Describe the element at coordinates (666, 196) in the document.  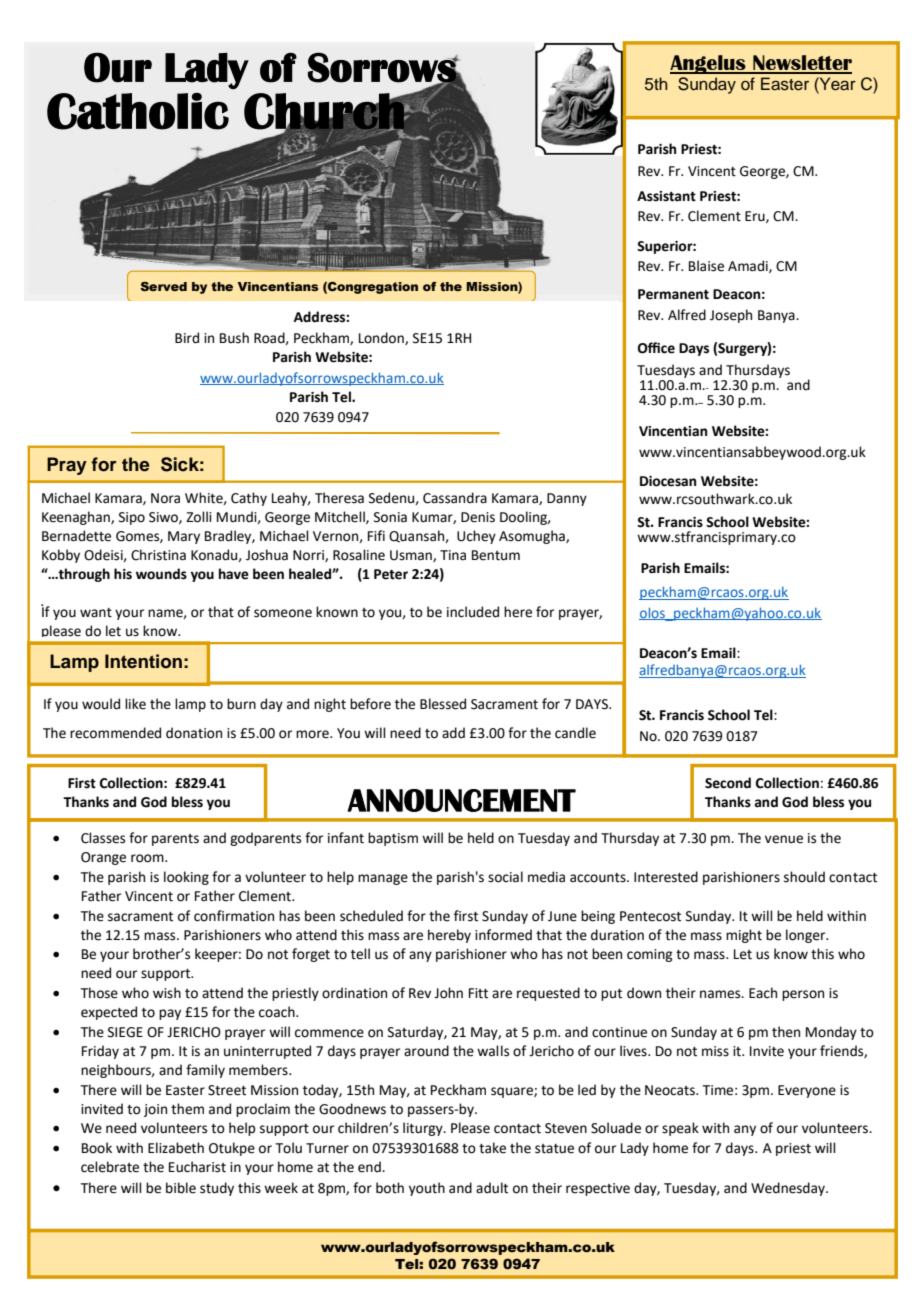
I see `Assistant` at that location.
